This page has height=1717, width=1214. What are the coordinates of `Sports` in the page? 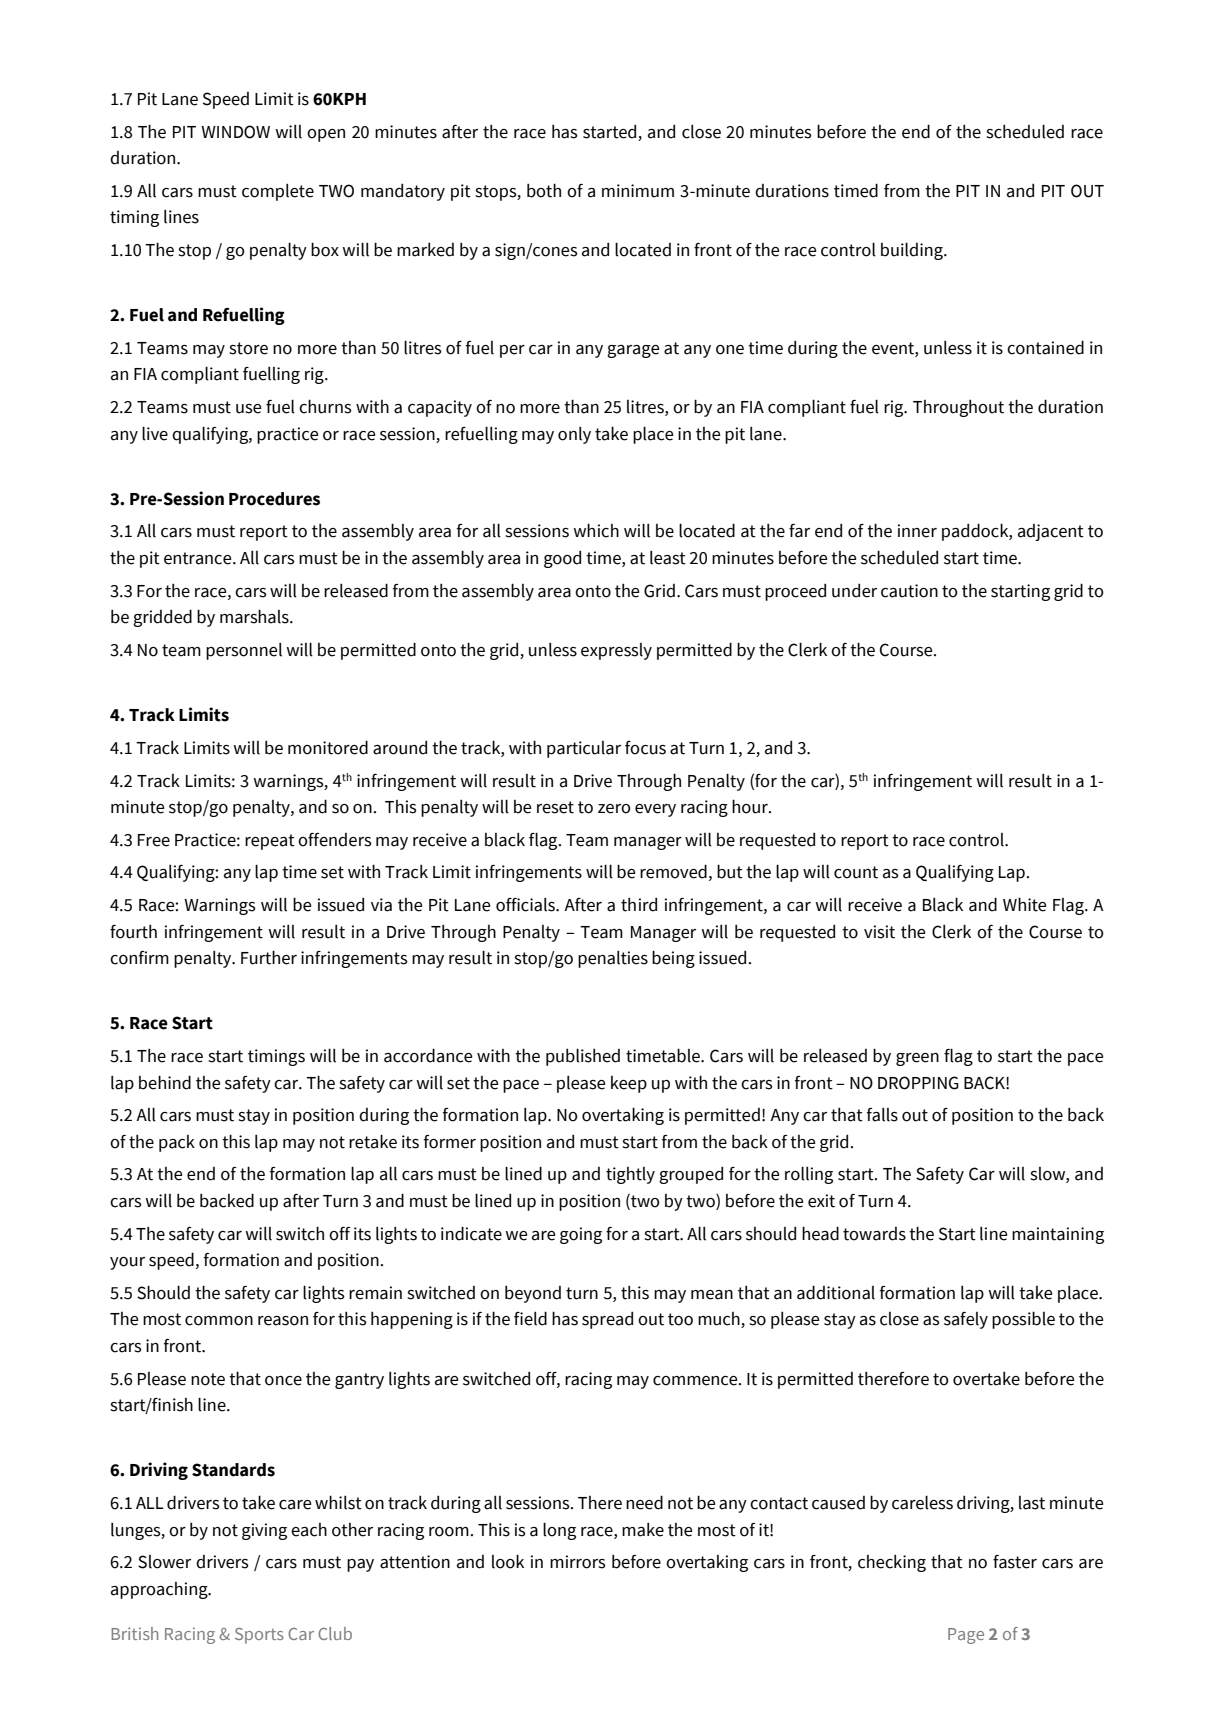 It's located at (259, 1636).
